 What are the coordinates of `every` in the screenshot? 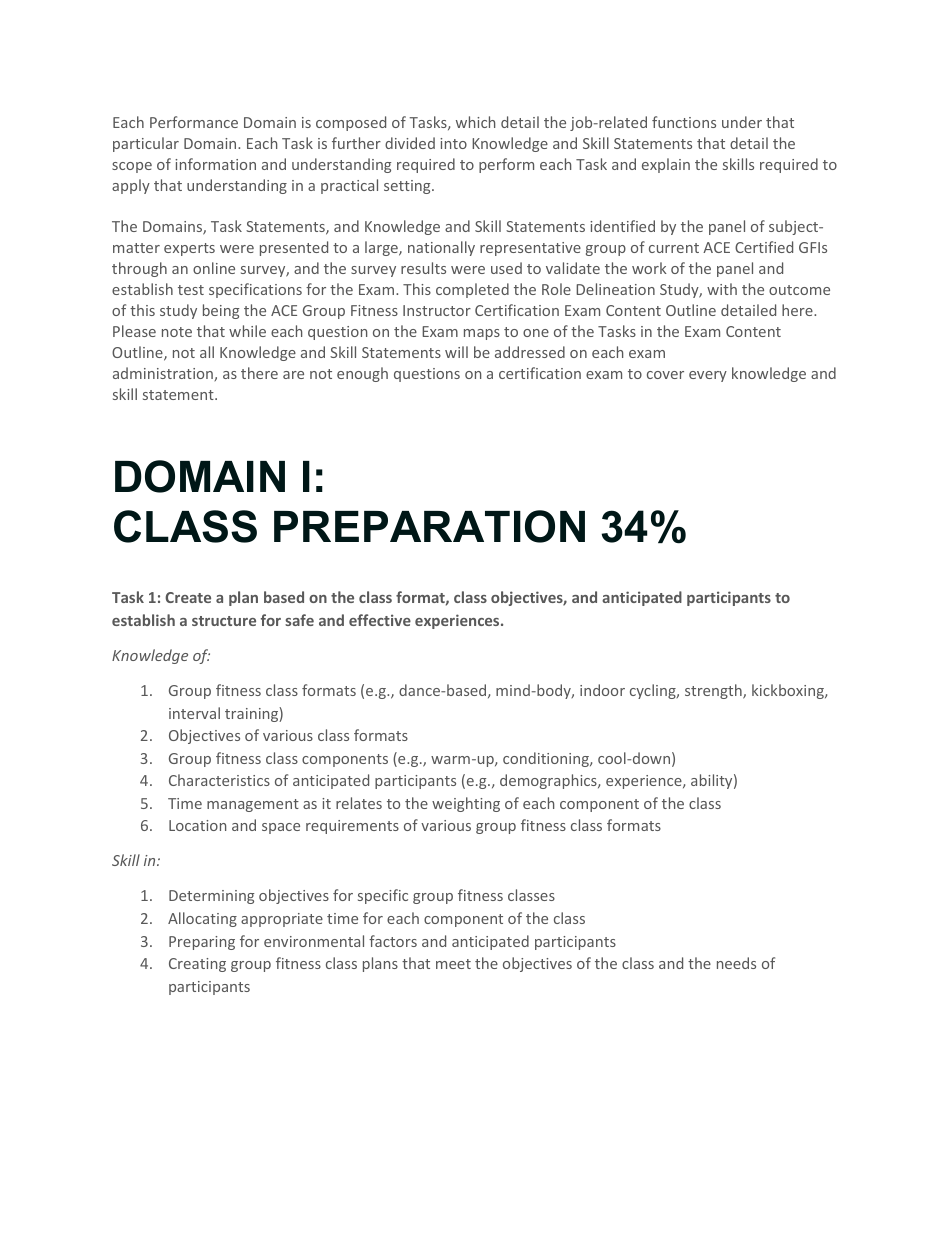 It's located at (708, 376).
